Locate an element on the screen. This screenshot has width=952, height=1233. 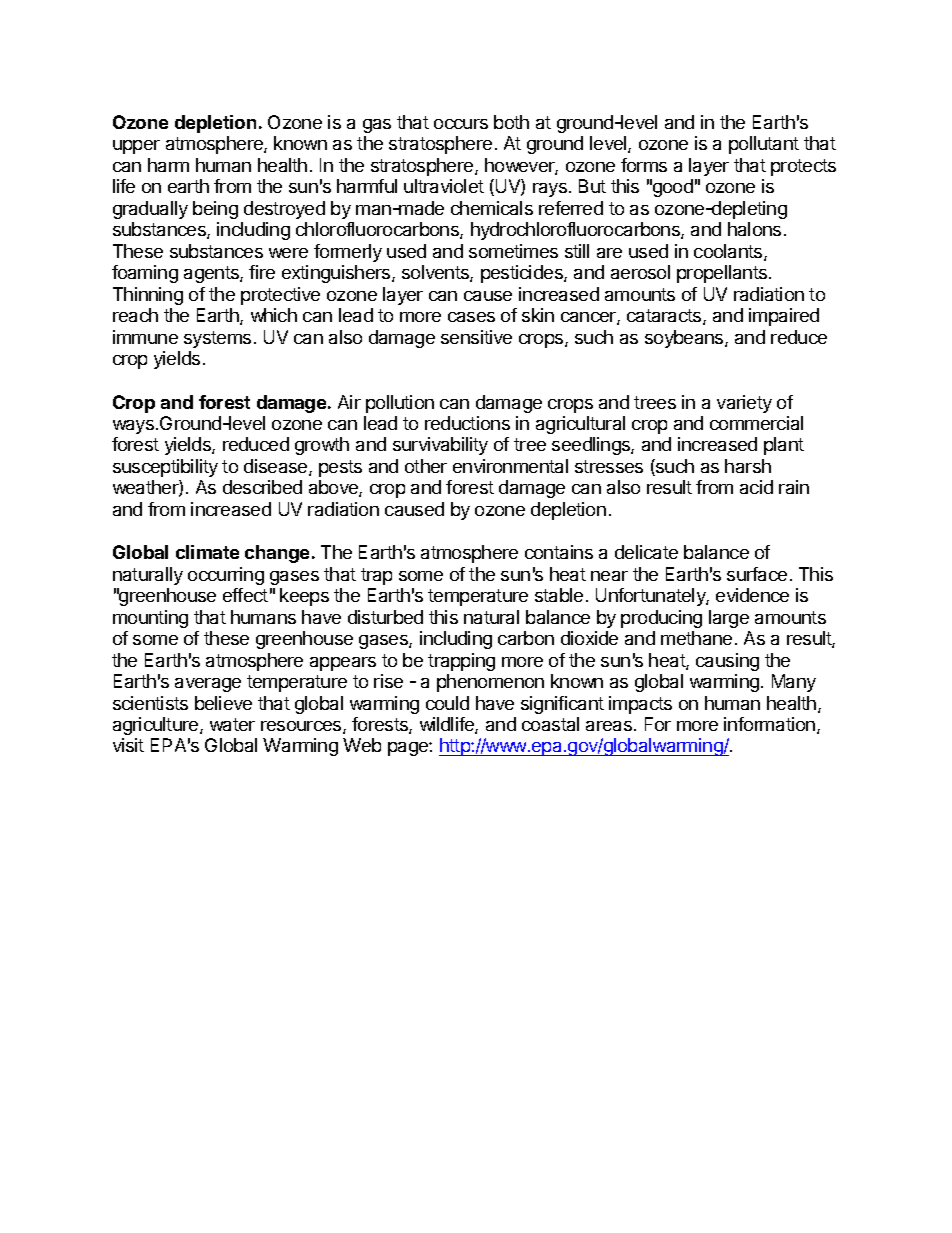
upper is located at coordinates (136, 147).
